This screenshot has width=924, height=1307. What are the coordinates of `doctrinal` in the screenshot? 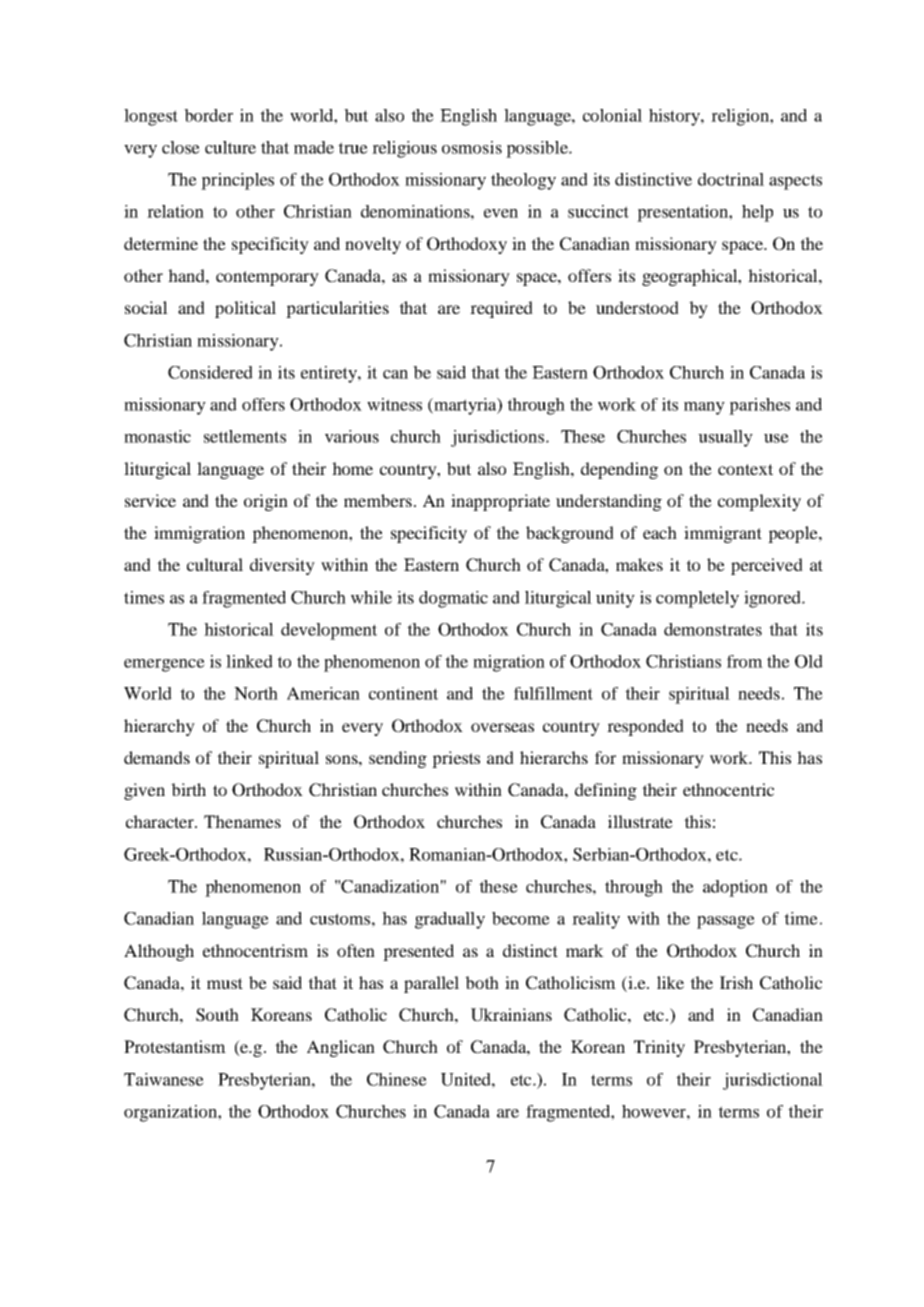 It's located at (731, 179).
